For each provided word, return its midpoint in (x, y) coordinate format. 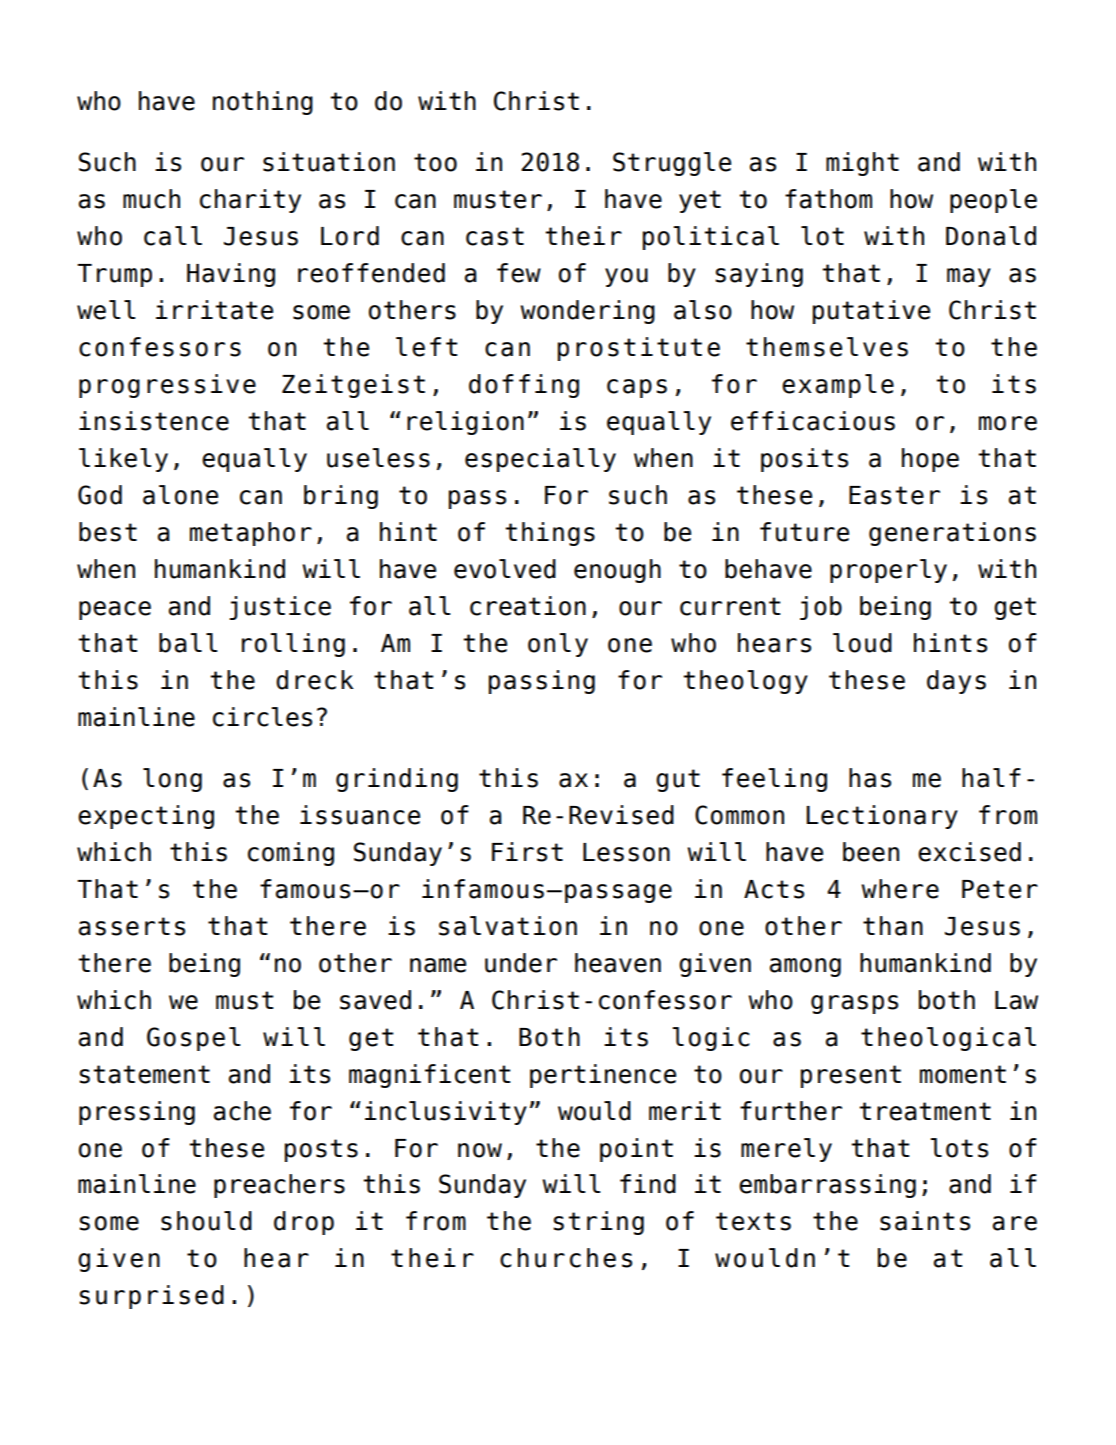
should (206, 1221)
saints (925, 1221)
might (862, 164)
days (956, 682)
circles (262, 717)
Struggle (672, 164)
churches (566, 1258)
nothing (263, 103)
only (558, 645)
